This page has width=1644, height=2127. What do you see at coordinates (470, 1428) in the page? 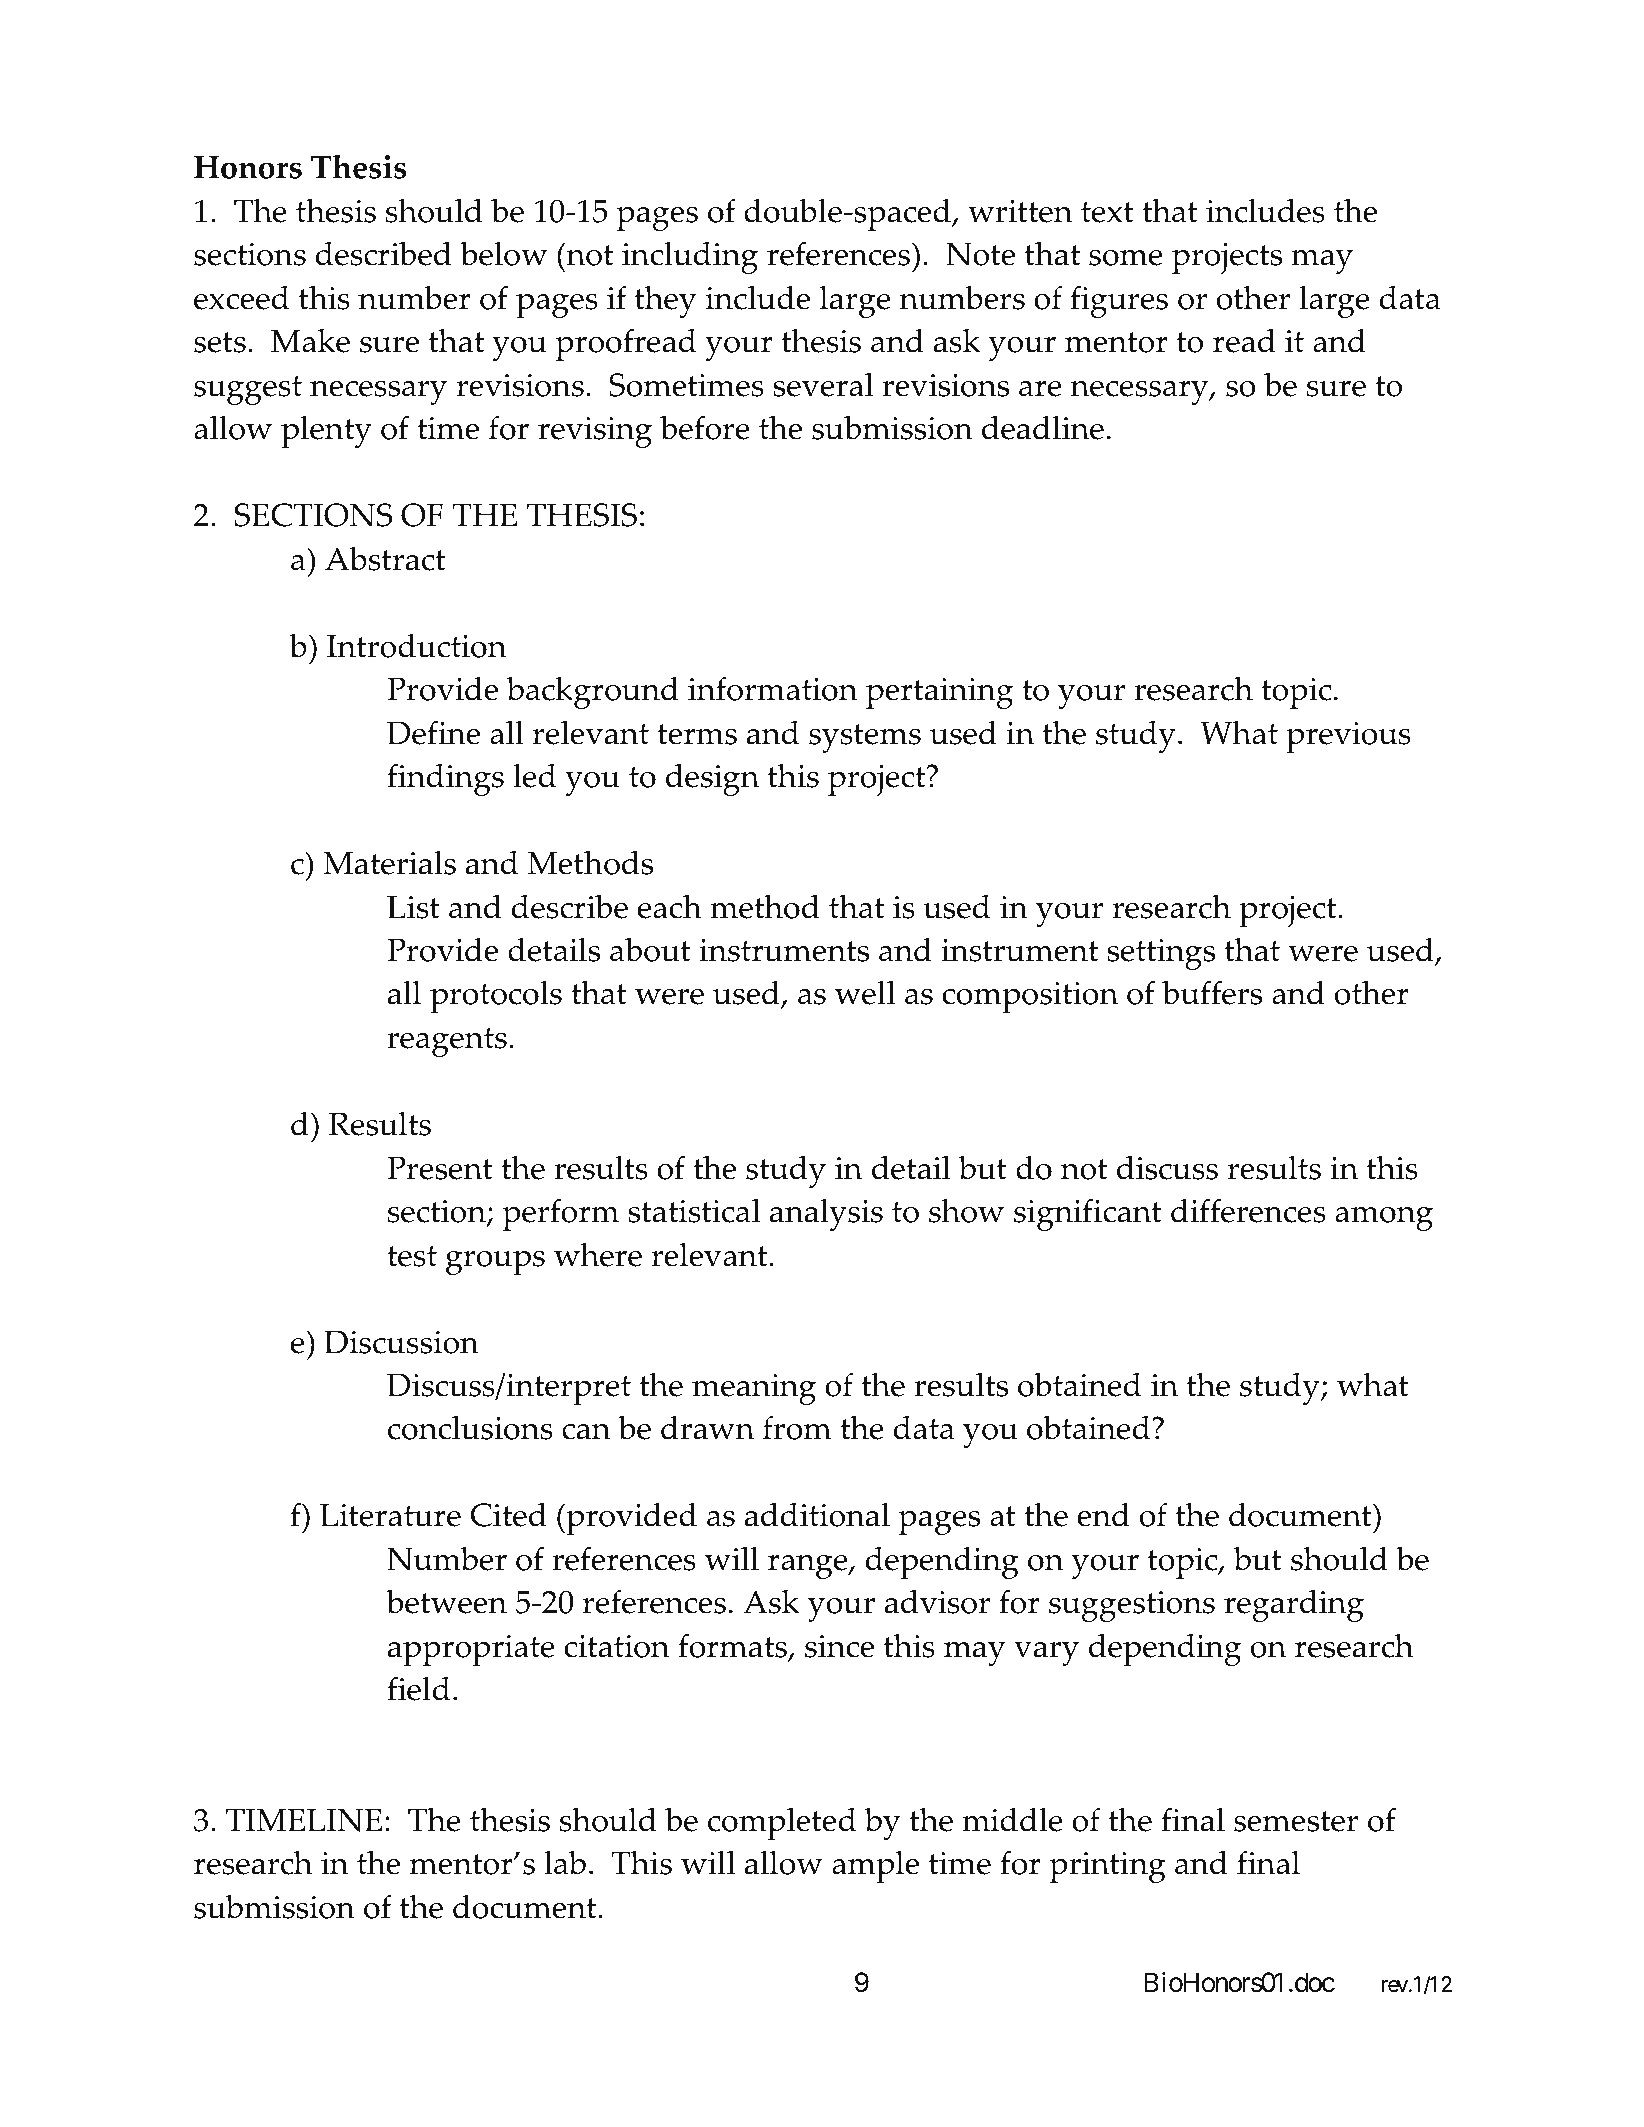
I see `conclusions` at bounding box center [470, 1428].
